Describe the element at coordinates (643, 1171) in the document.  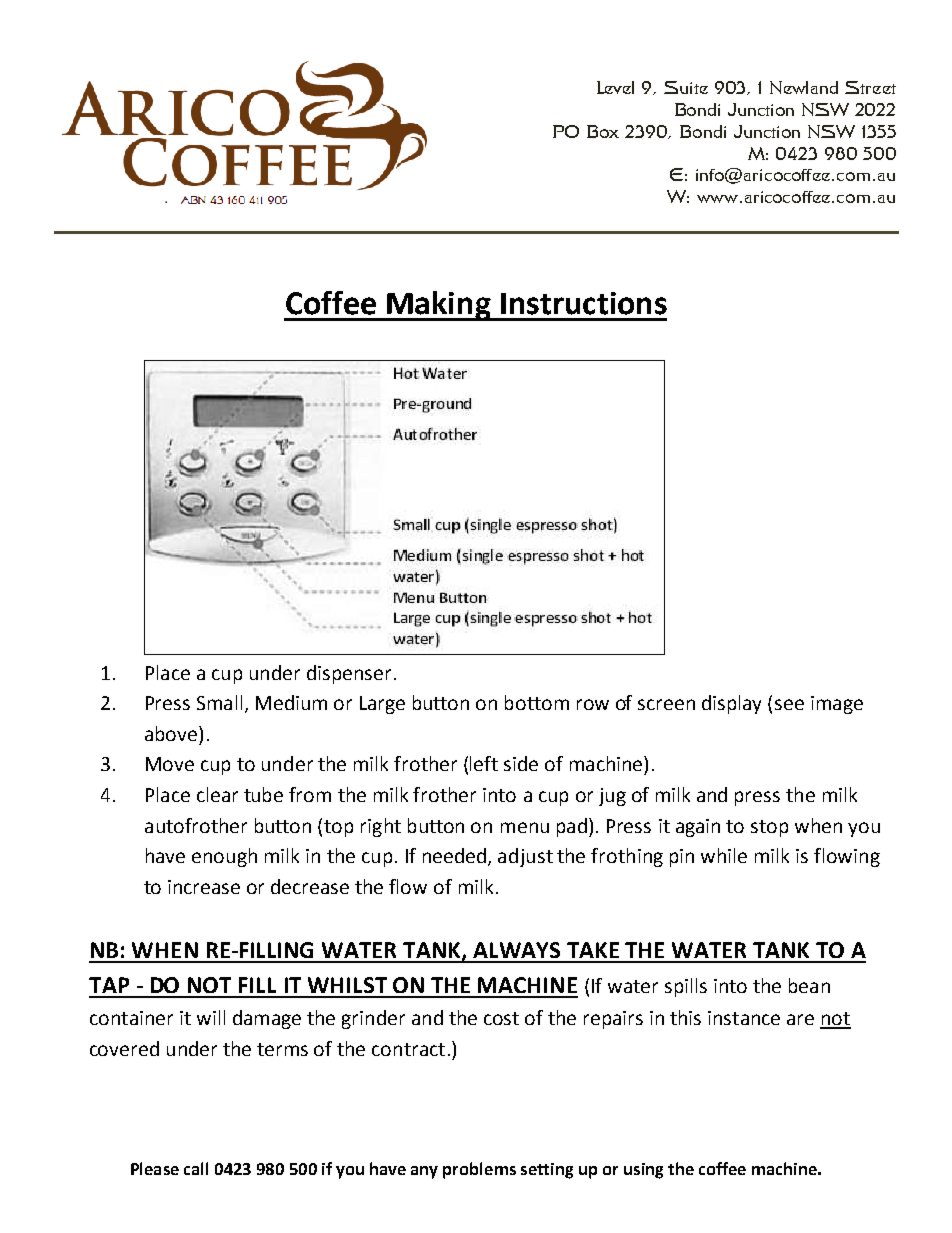
I see `using` at that location.
